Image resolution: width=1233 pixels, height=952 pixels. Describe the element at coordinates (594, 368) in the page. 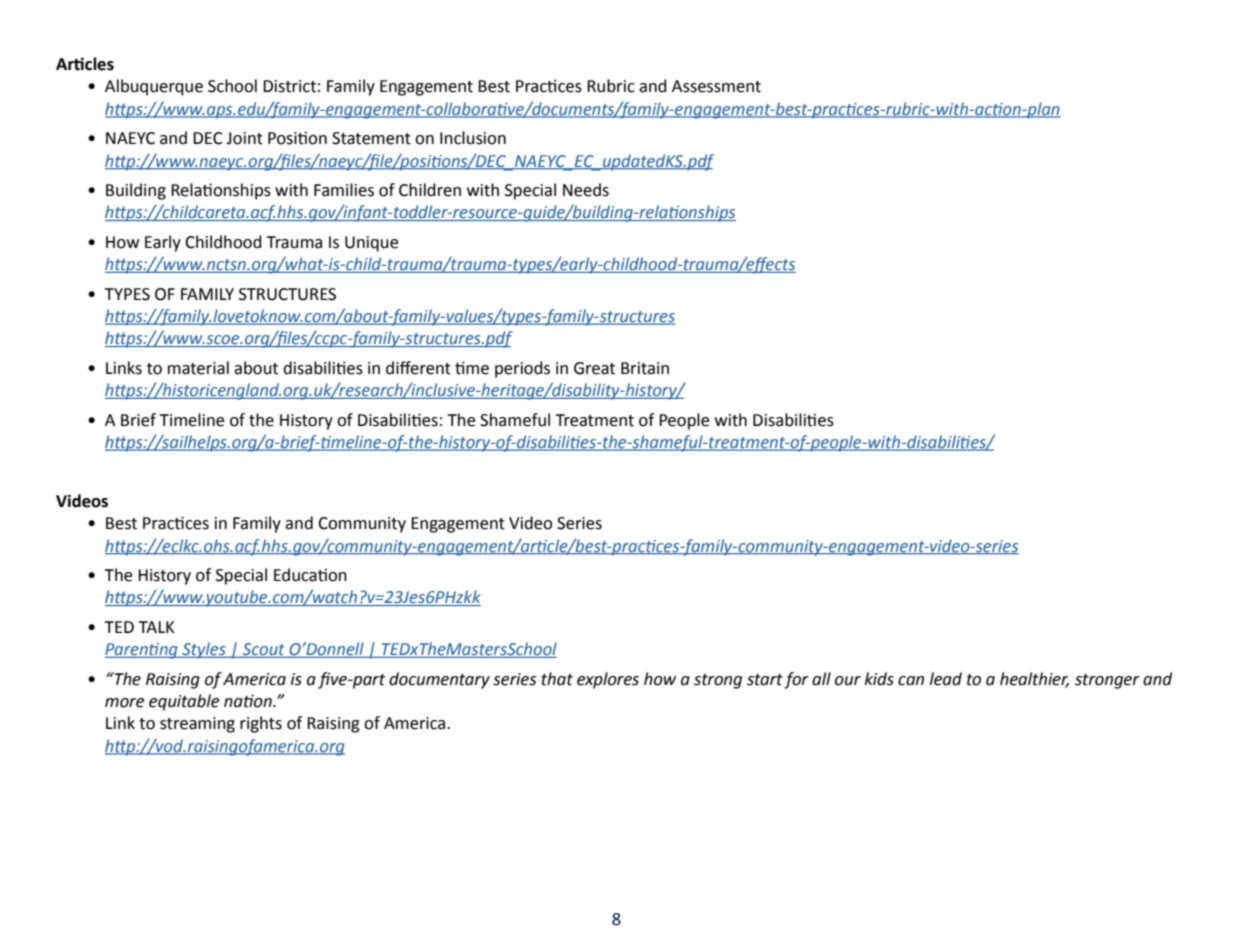

I see `Great` at that location.
